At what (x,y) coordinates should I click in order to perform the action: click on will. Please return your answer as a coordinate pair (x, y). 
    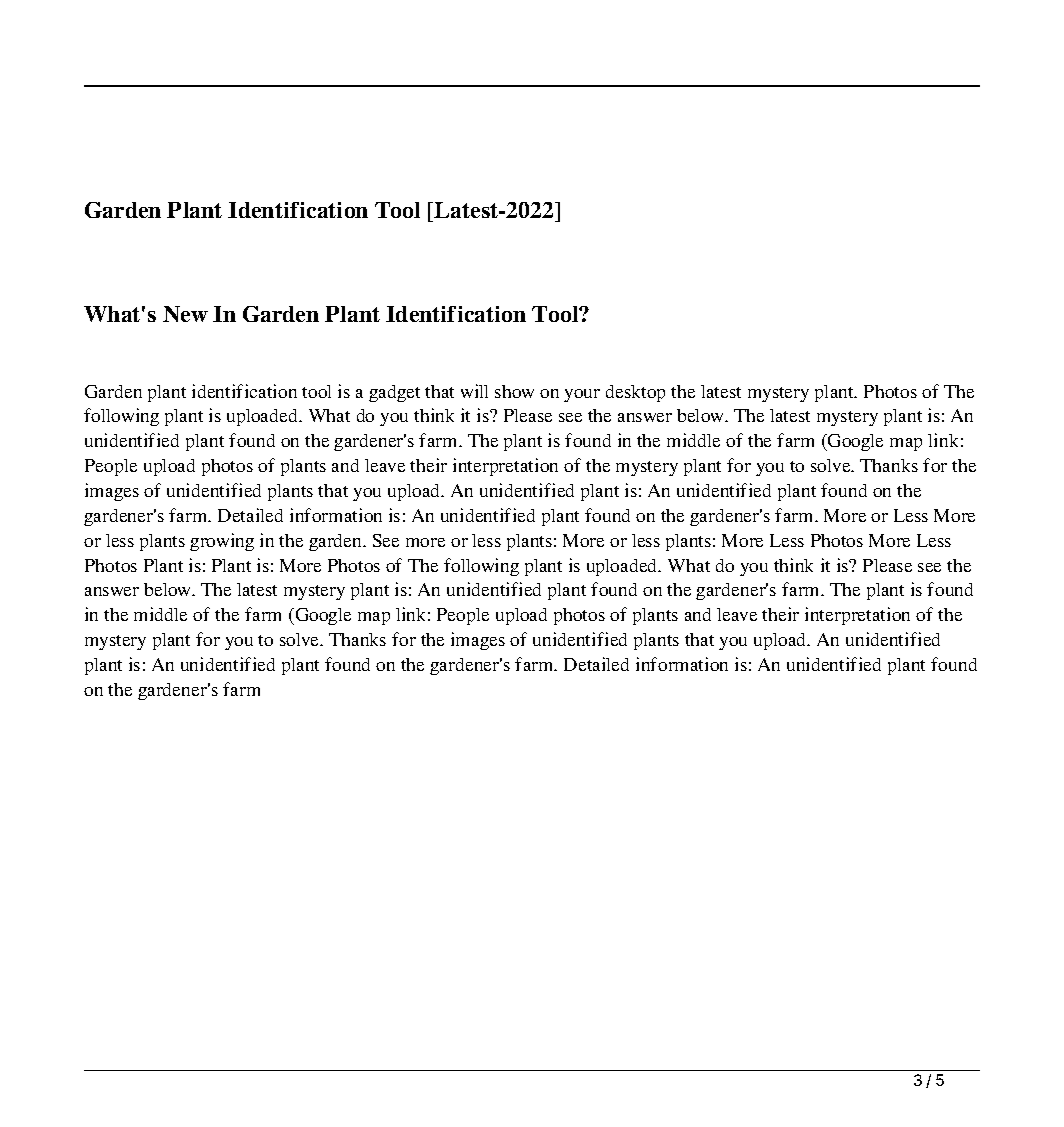
    Looking at the image, I should click on (474, 391).
